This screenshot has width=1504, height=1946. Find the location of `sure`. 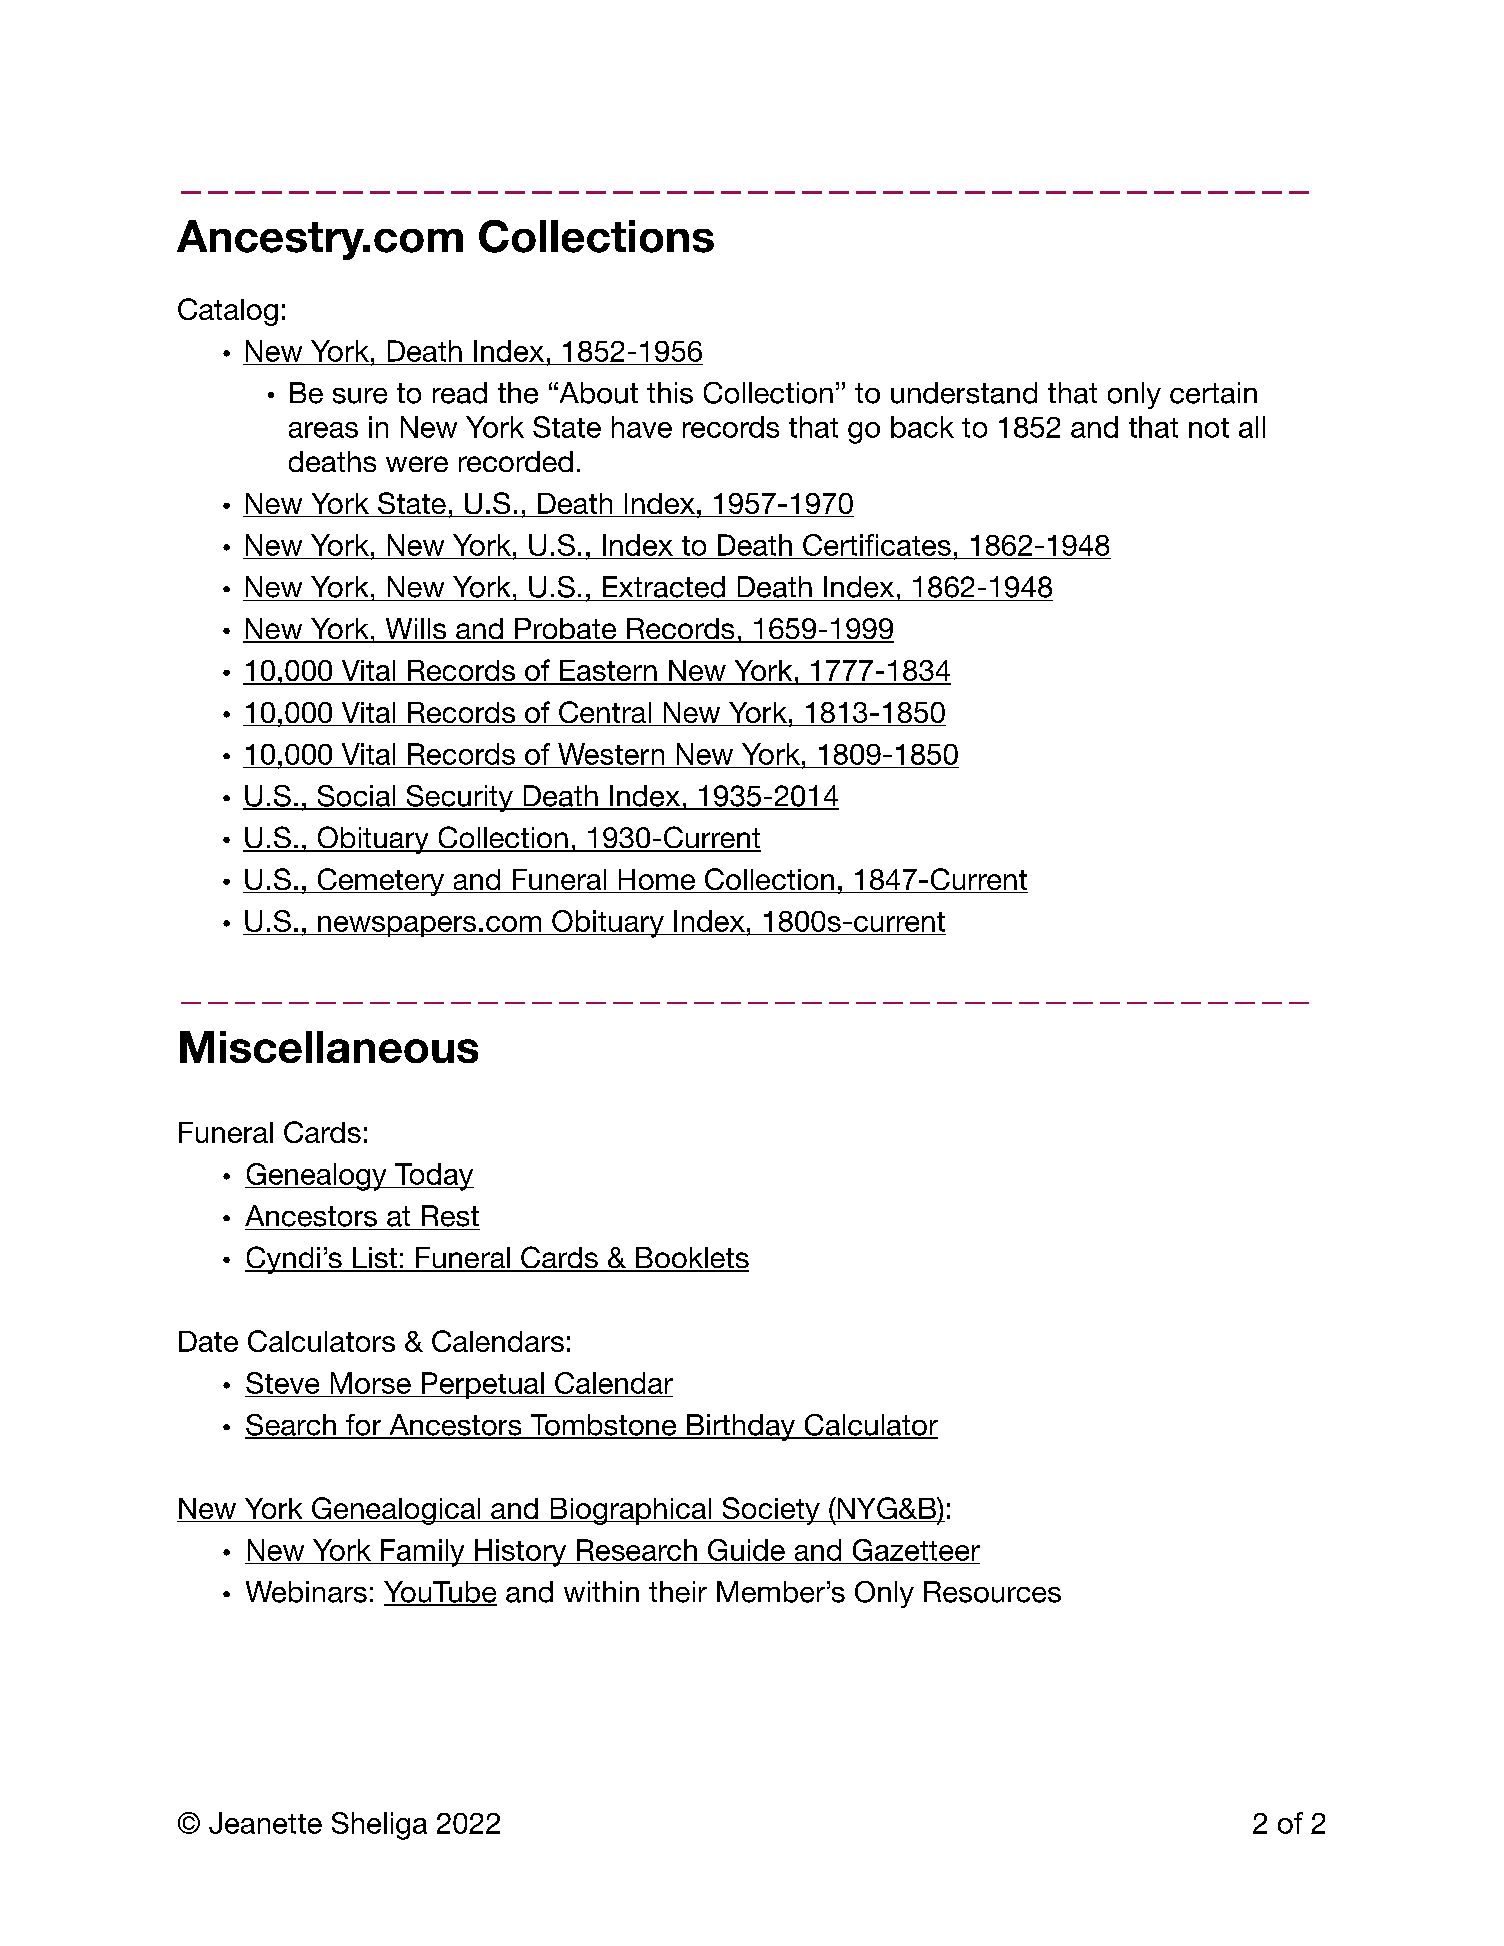

sure is located at coordinates (360, 396).
